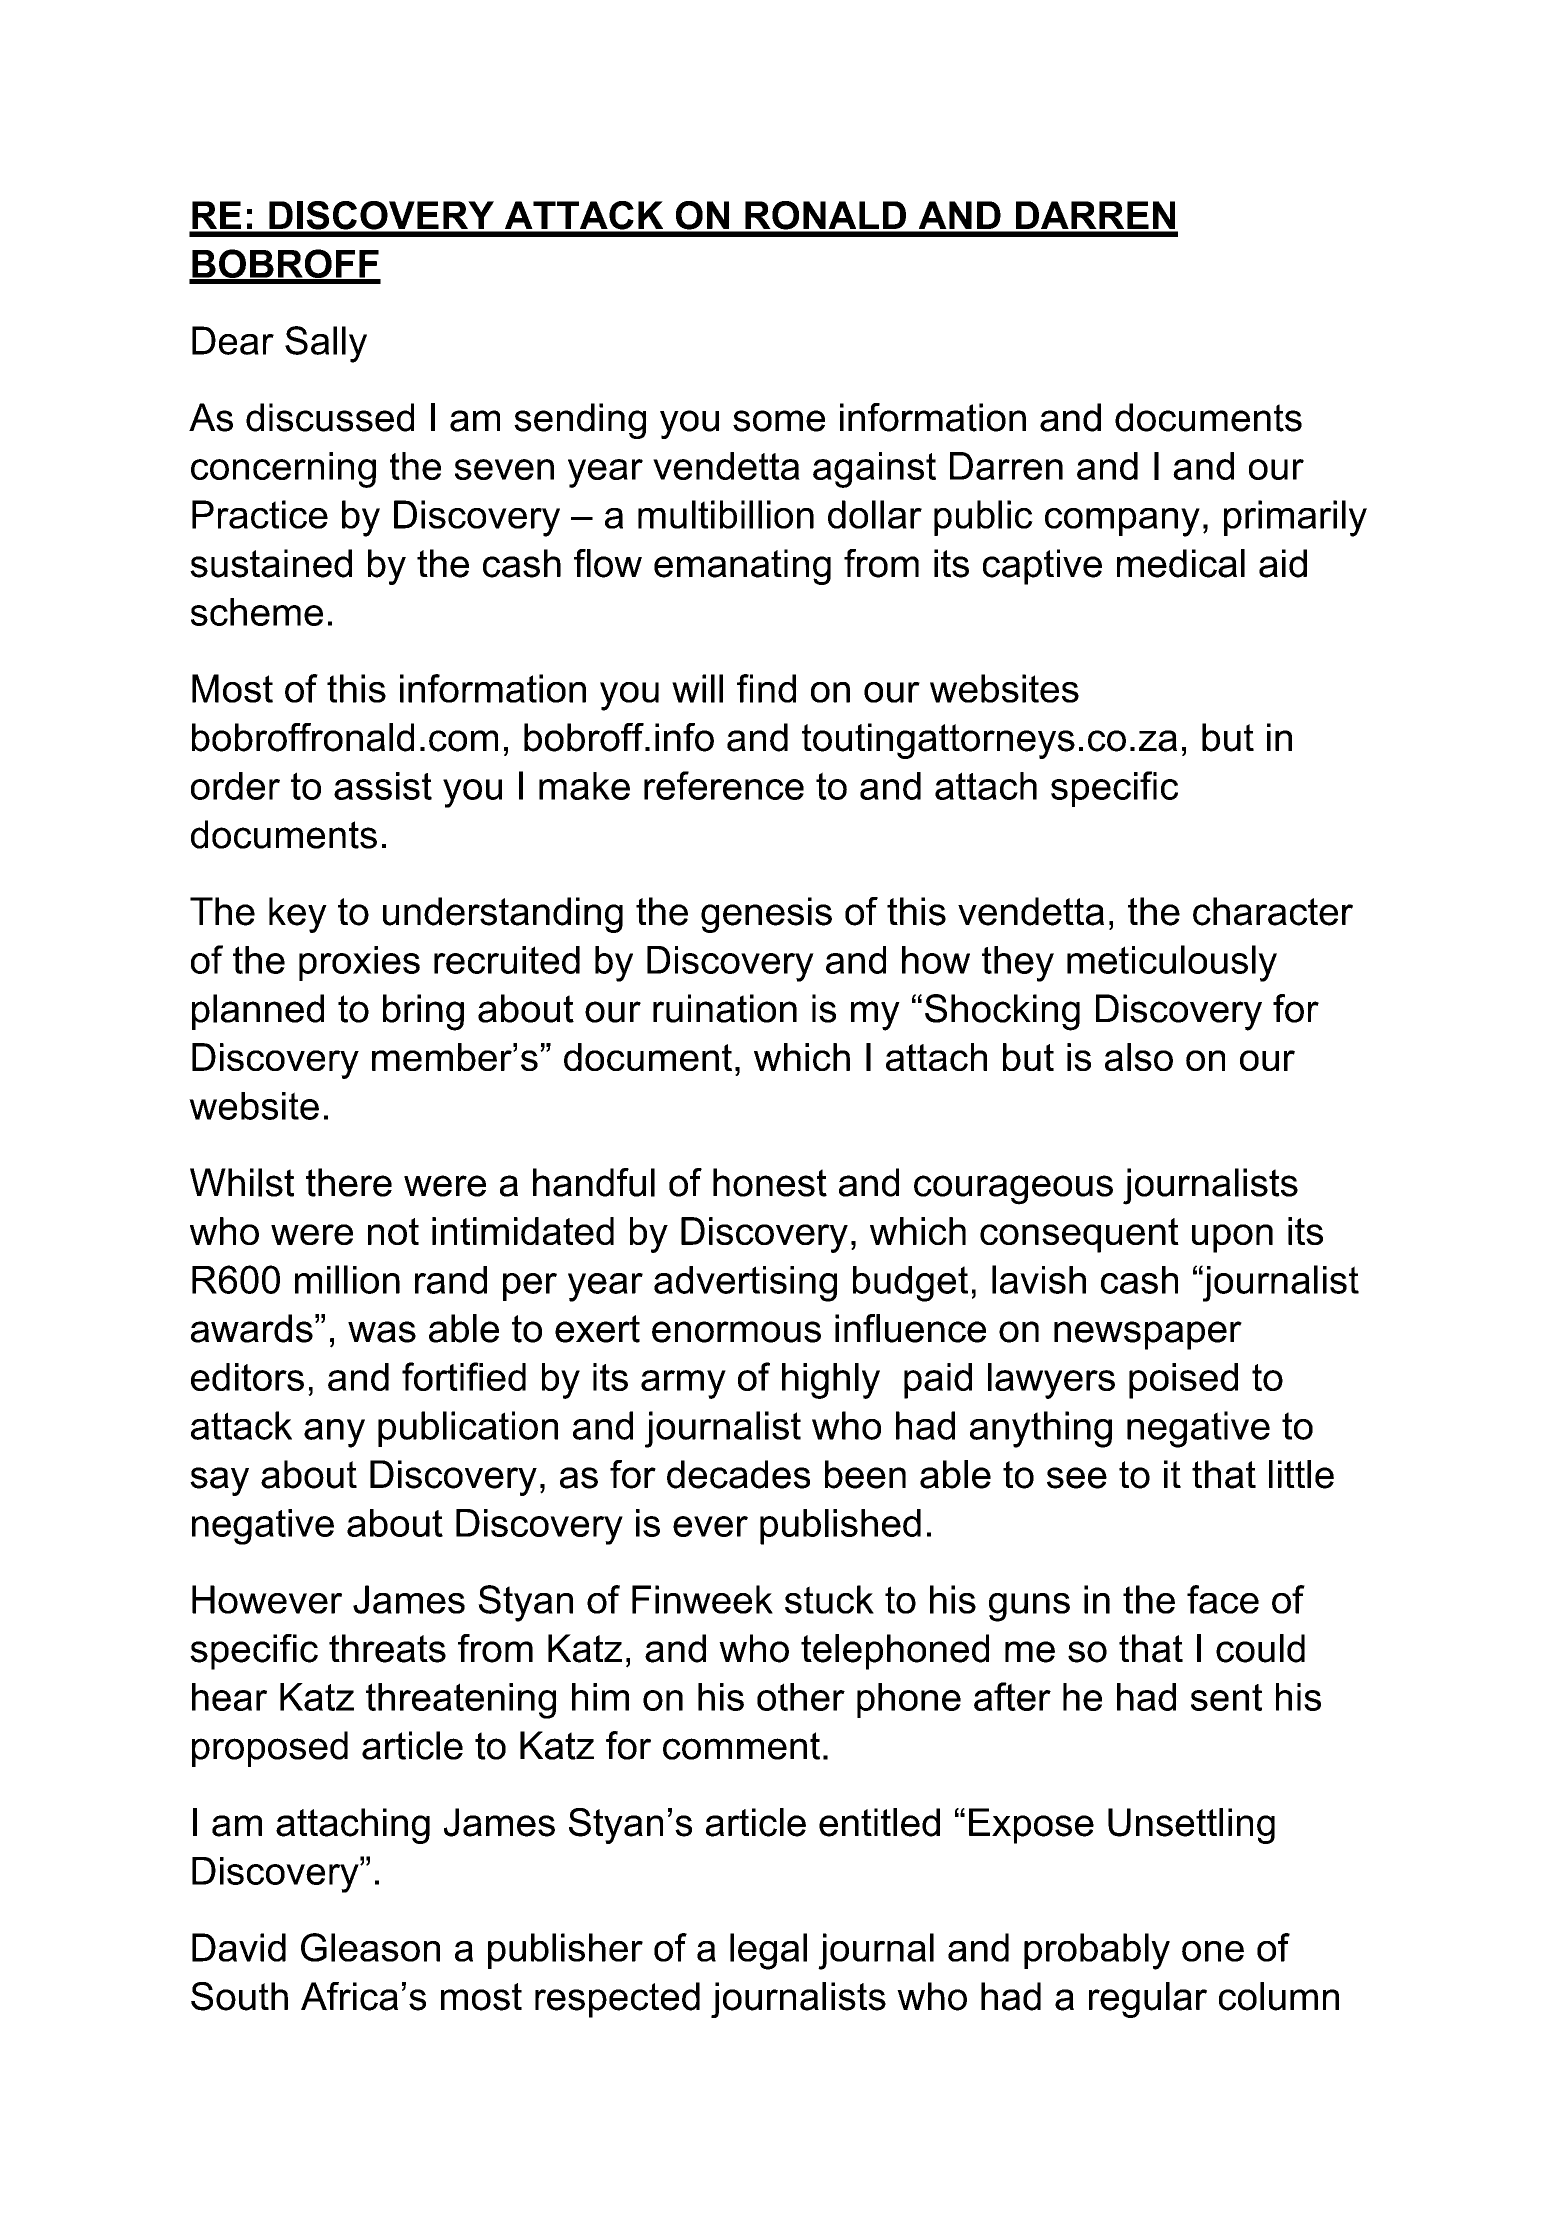 This screenshot has height=2216, width=1566. I want to click on company, so click(1122, 522).
